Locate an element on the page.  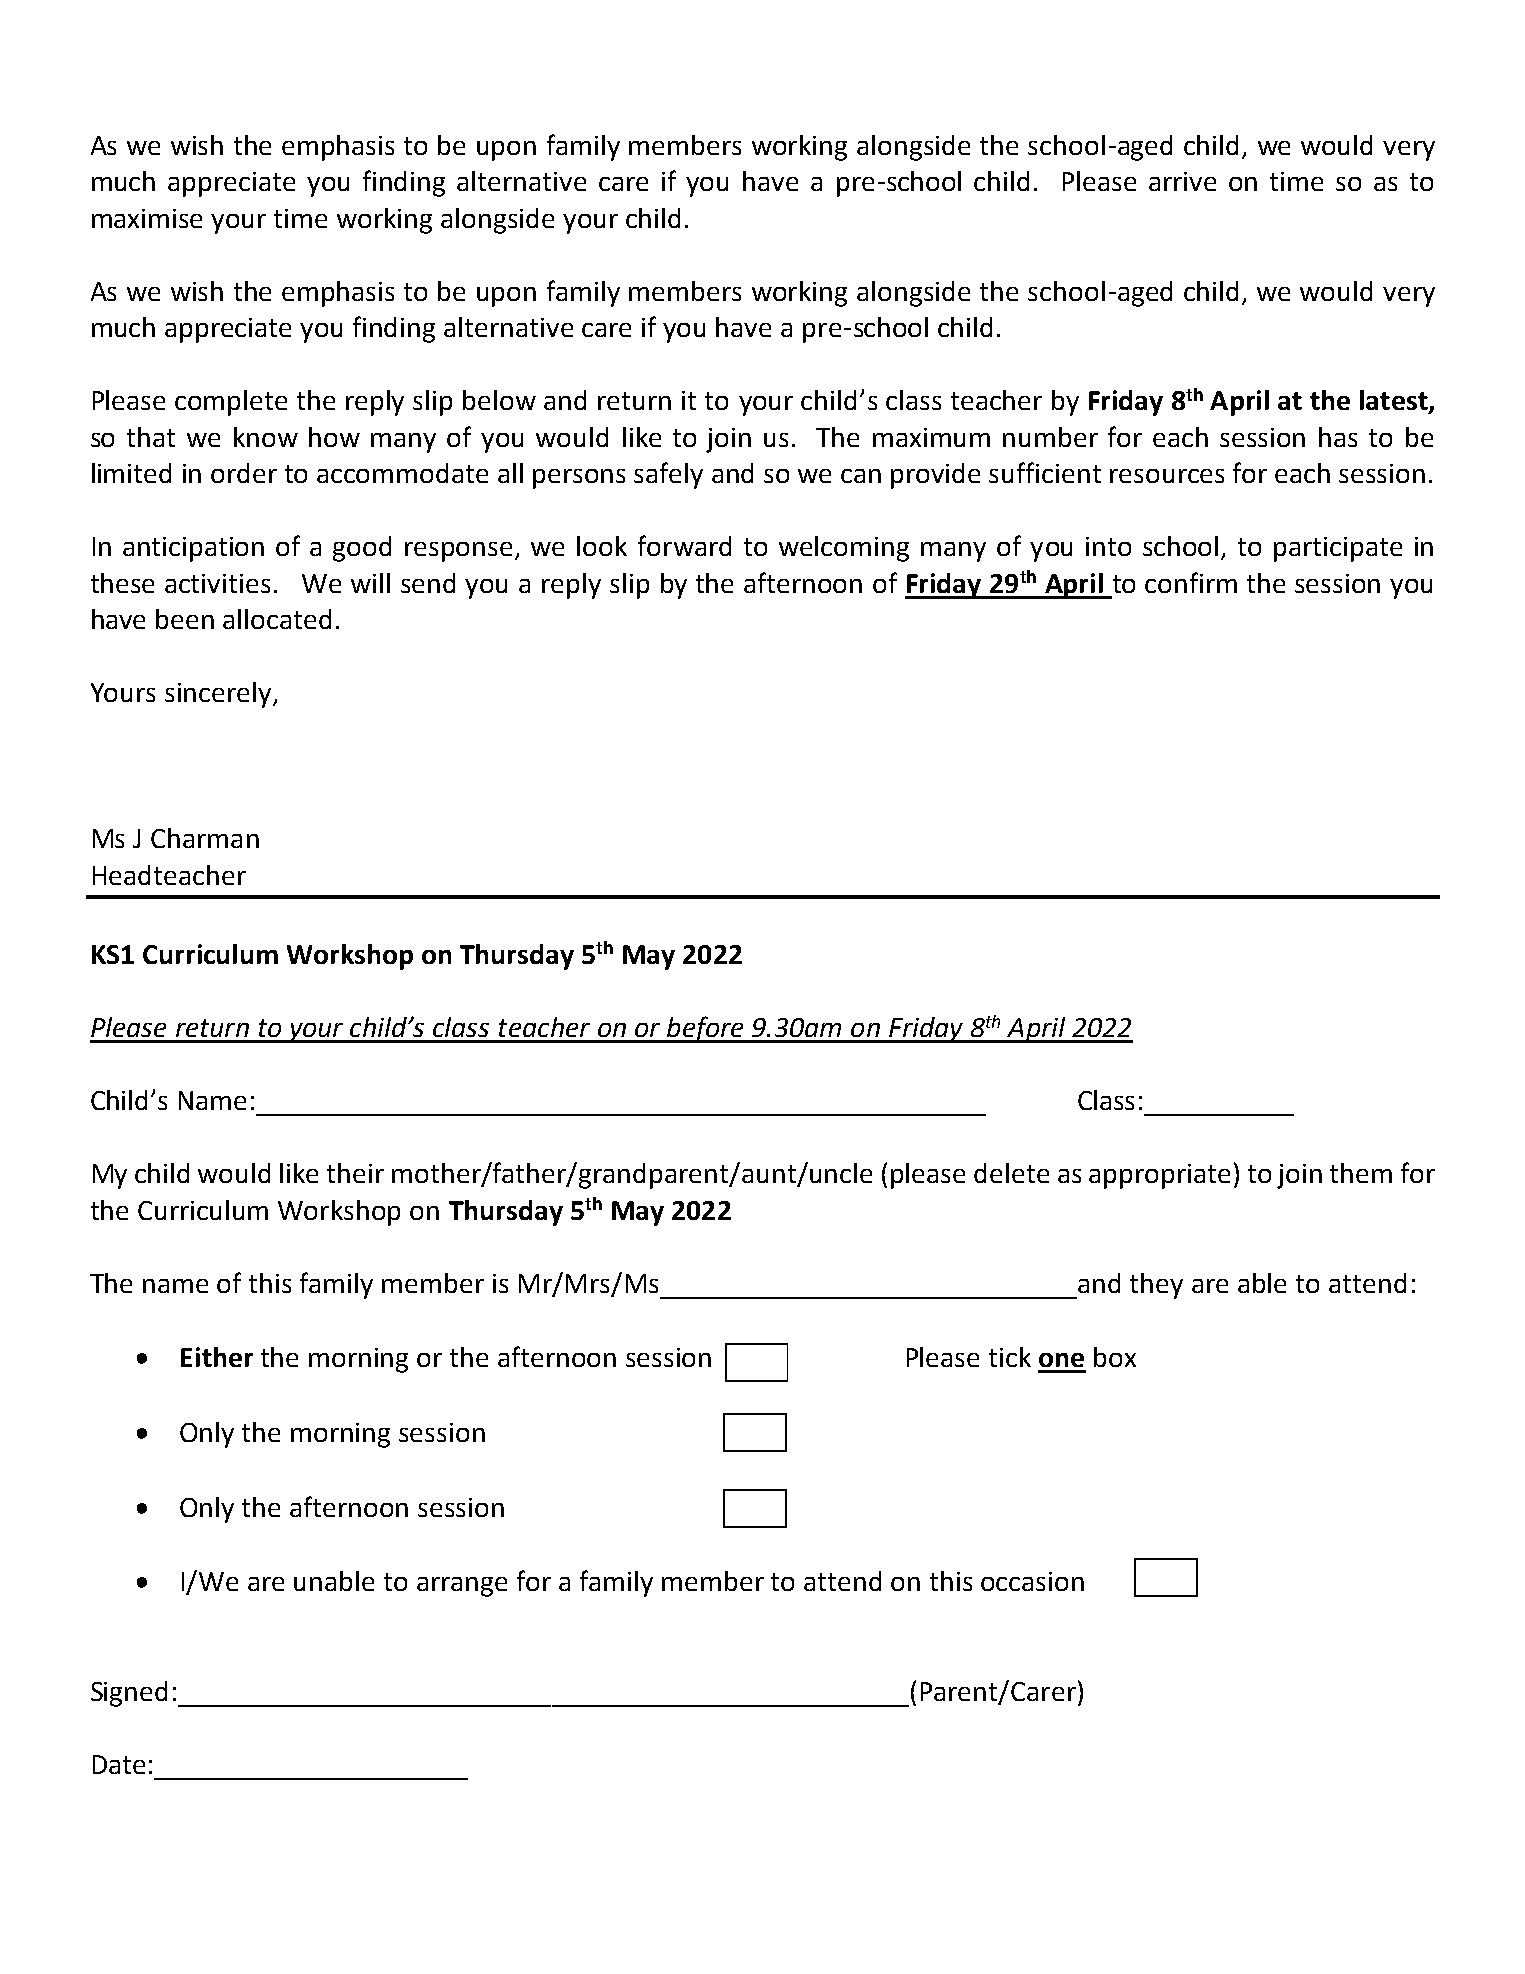
maximise is located at coordinates (147, 218).
